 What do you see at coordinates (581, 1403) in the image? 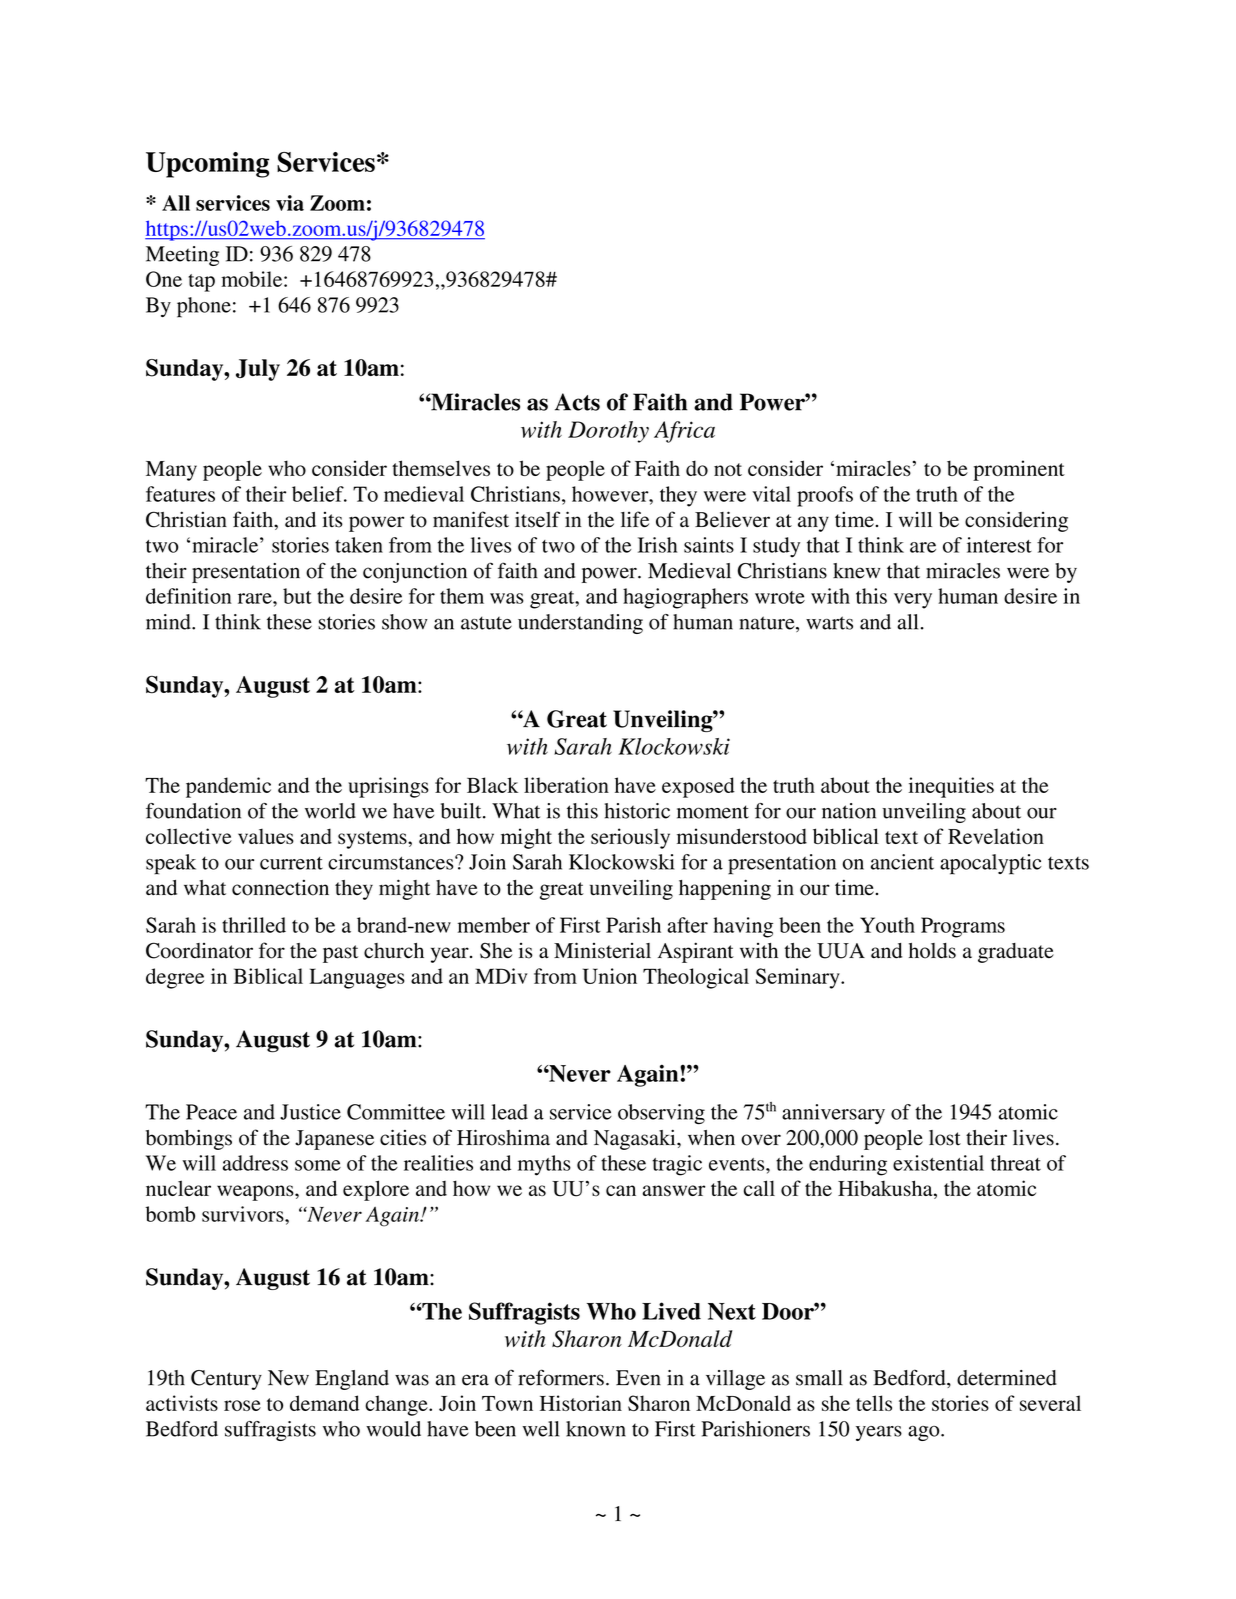
I see `Historian` at bounding box center [581, 1403].
